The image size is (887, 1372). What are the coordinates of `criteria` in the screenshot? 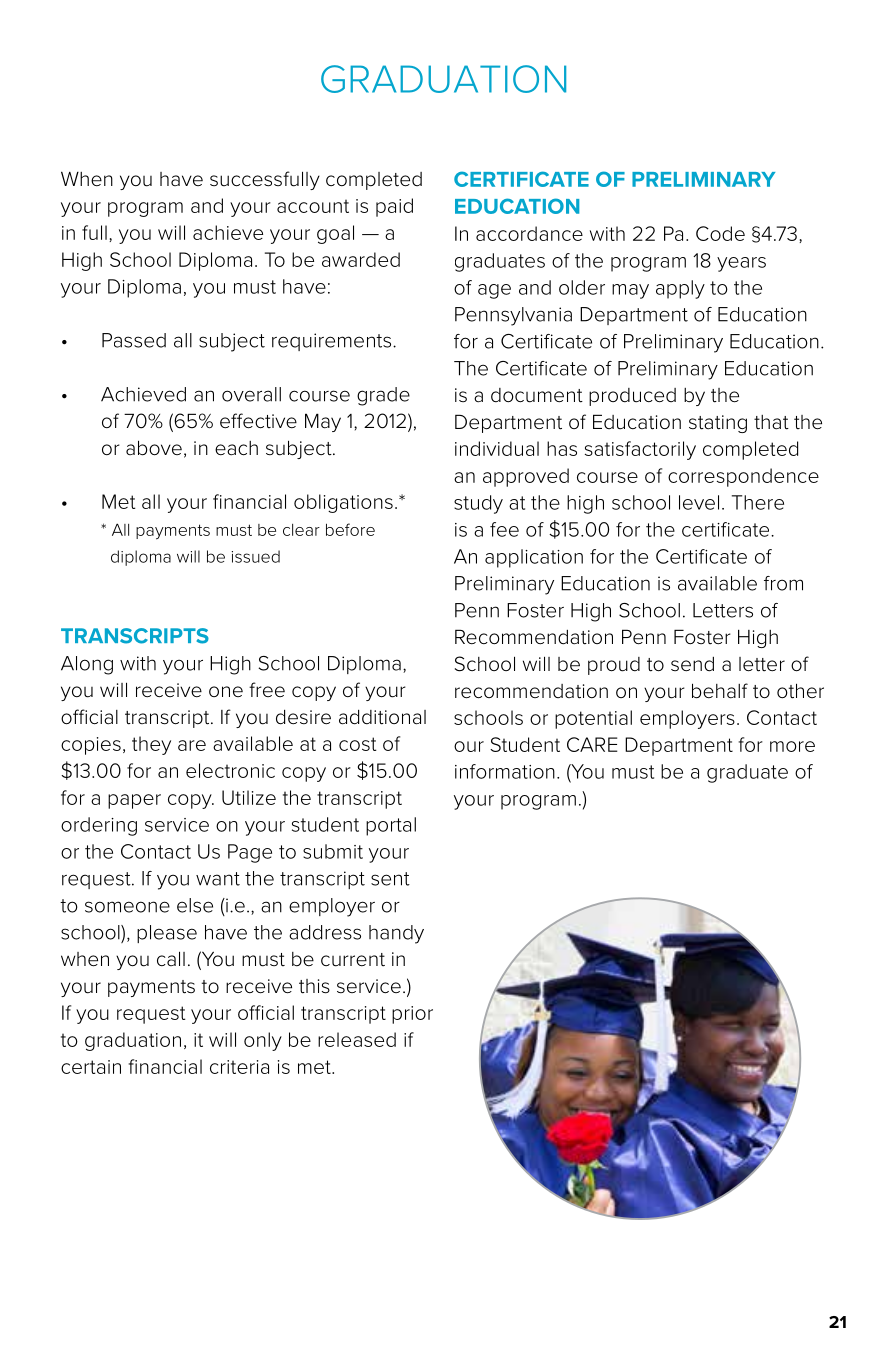 It's located at (239, 1067).
